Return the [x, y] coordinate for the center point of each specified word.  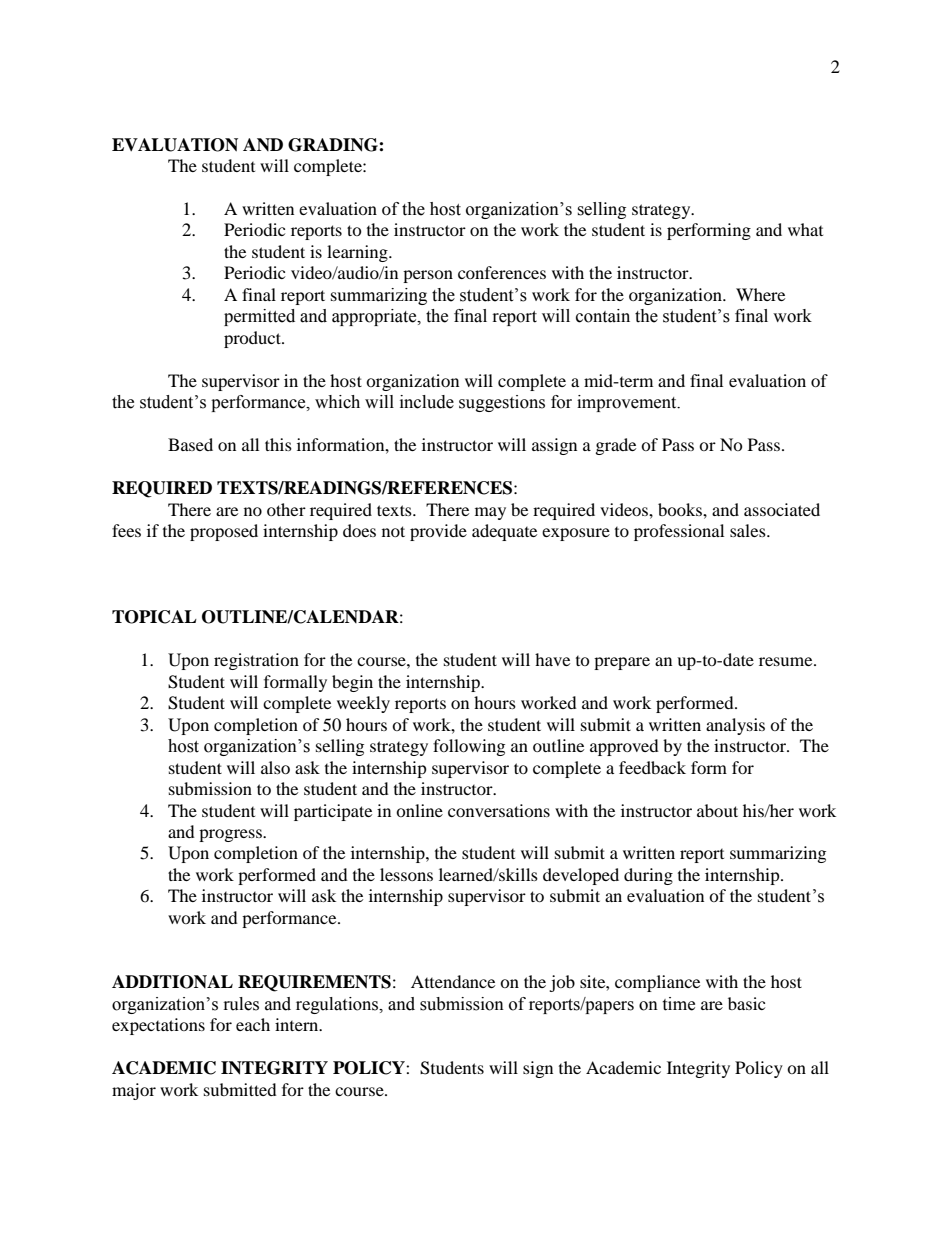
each [253, 1024]
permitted [259, 317]
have [552, 659]
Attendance [453, 981]
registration [256, 661]
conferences [502, 272]
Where [760, 294]
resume [787, 661]
